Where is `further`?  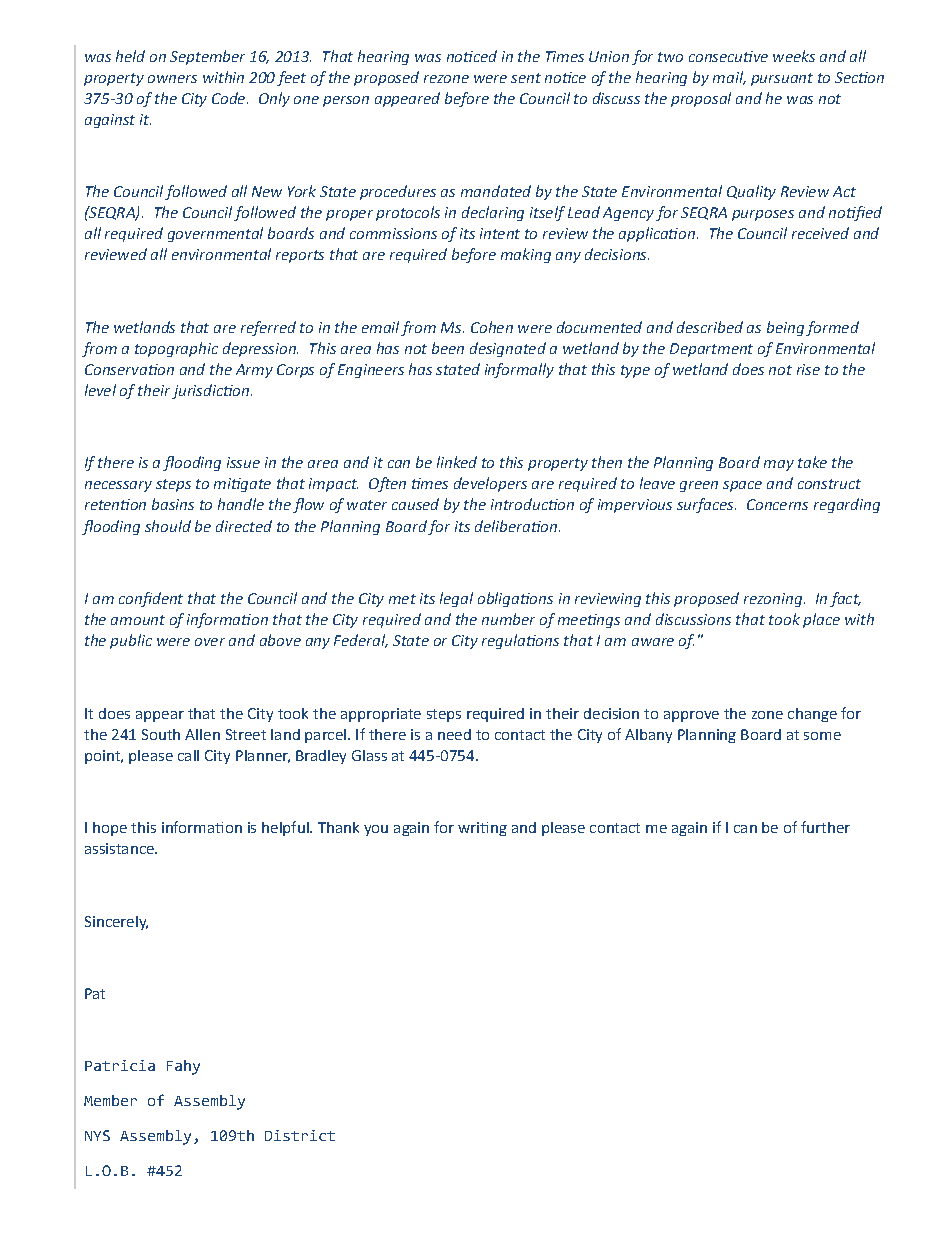 further is located at coordinates (825, 827).
